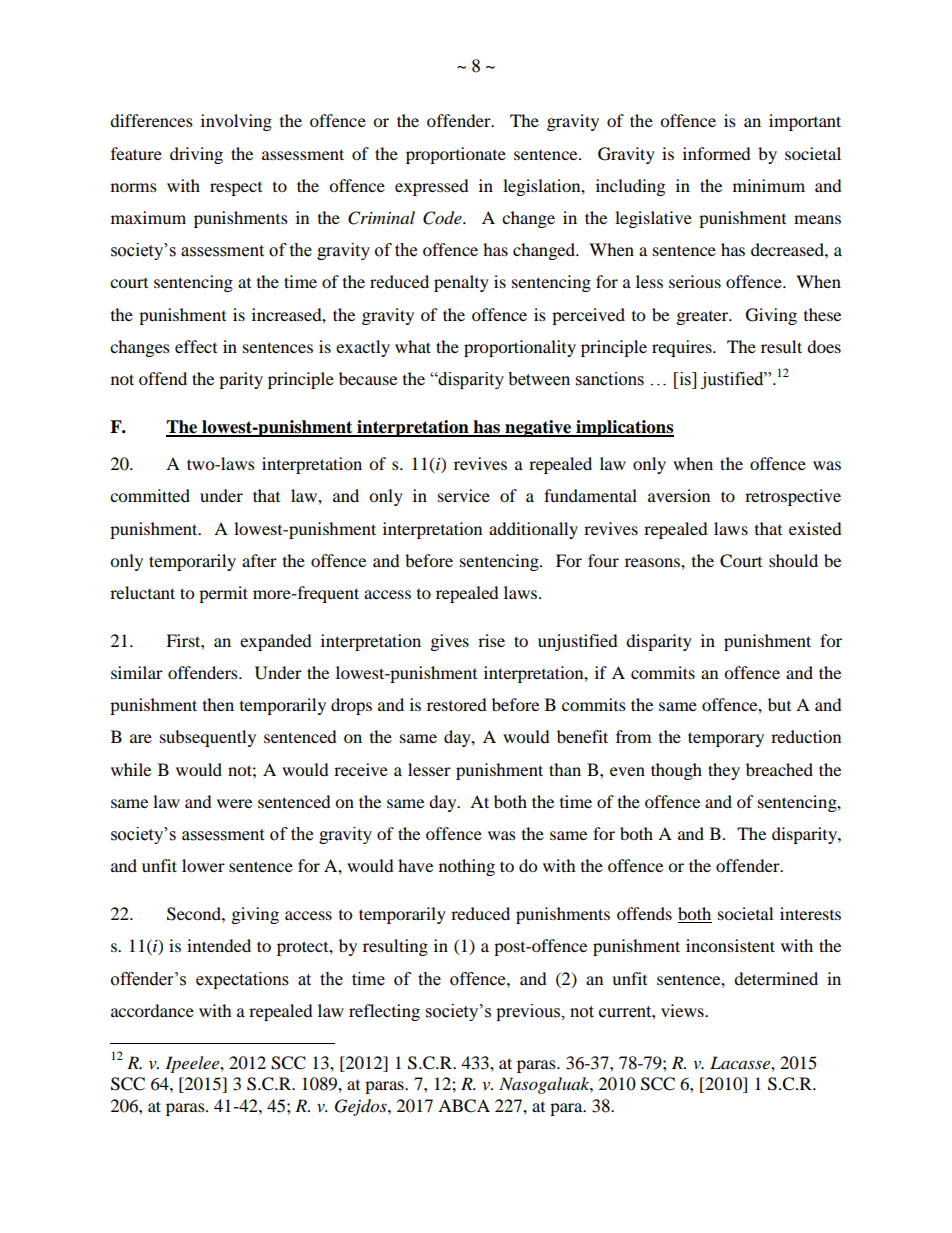 The height and width of the image is (1233, 952). Describe the element at coordinates (456, 155) in the image. I see `proportionate` at that location.
